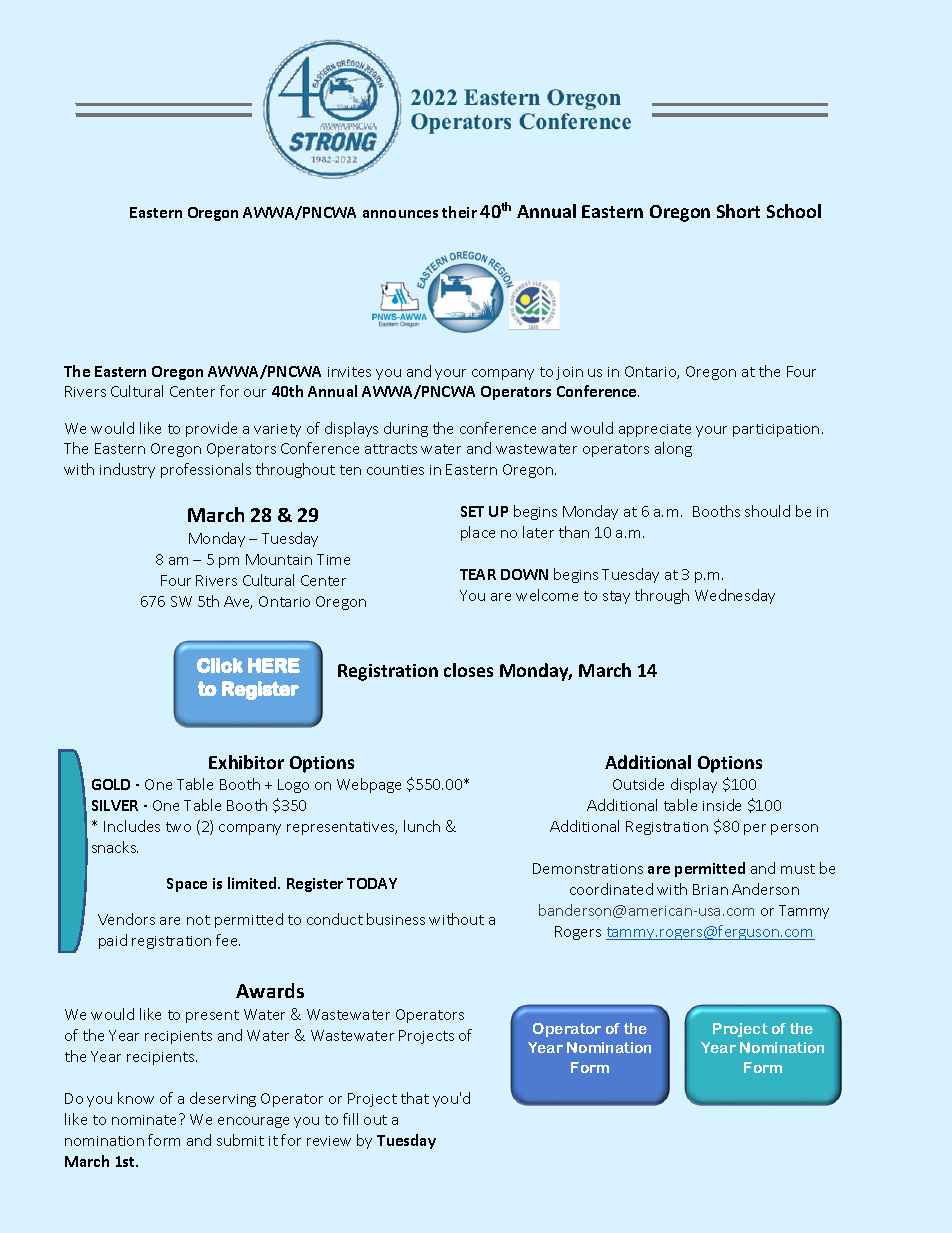 Image resolution: width=952 pixels, height=1233 pixels. What do you see at coordinates (395, 470) in the screenshot?
I see `counties` at bounding box center [395, 470].
